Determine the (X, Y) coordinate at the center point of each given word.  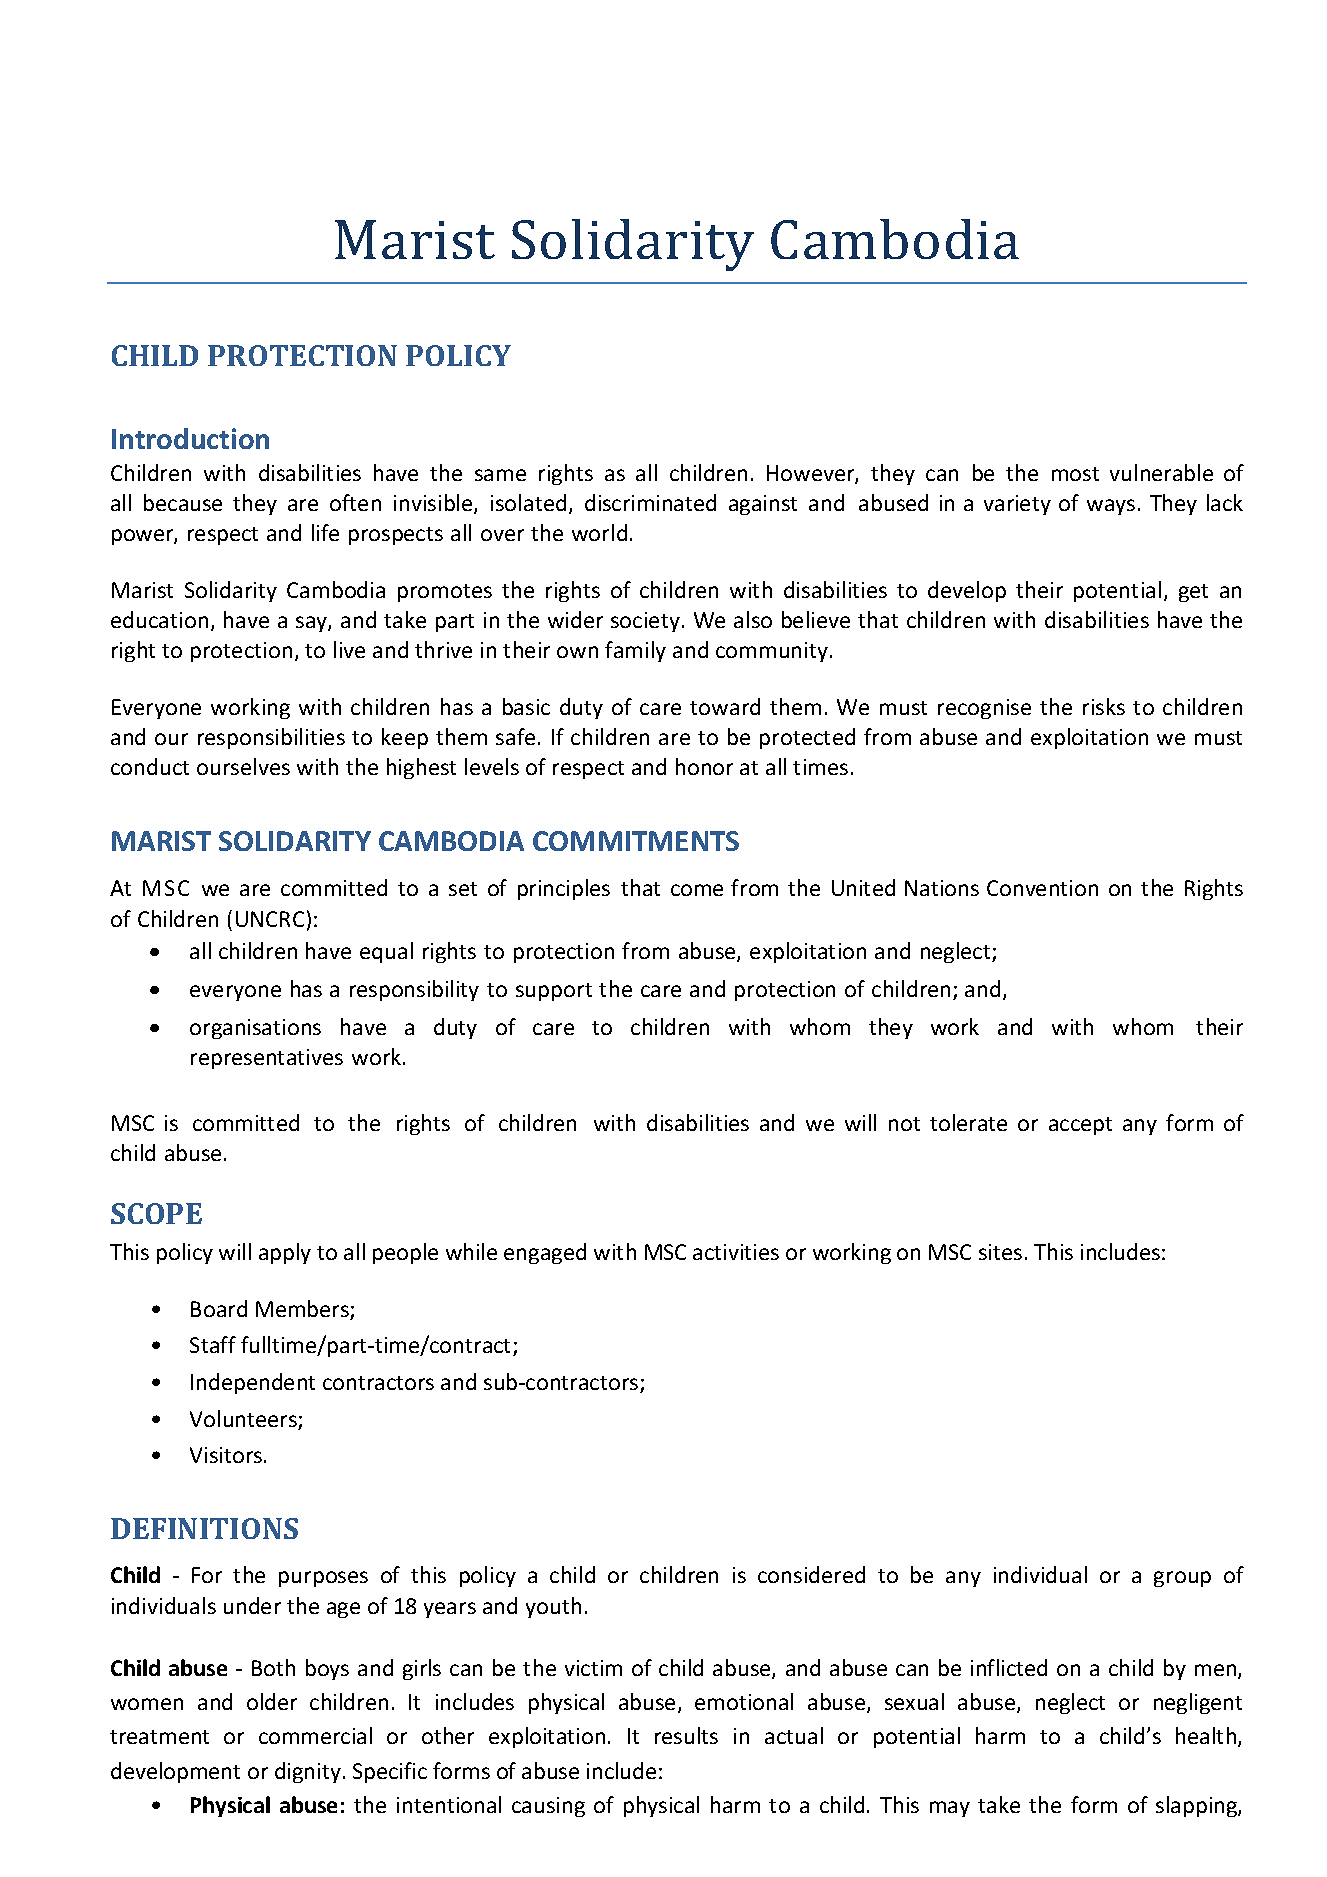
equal (386, 952)
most (1075, 474)
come (697, 890)
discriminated (650, 502)
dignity (308, 1772)
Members (303, 1310)
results (686, 1735)
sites (1000, 1252)
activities (736, 1252)
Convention (1042, 888)
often (355, 502)
